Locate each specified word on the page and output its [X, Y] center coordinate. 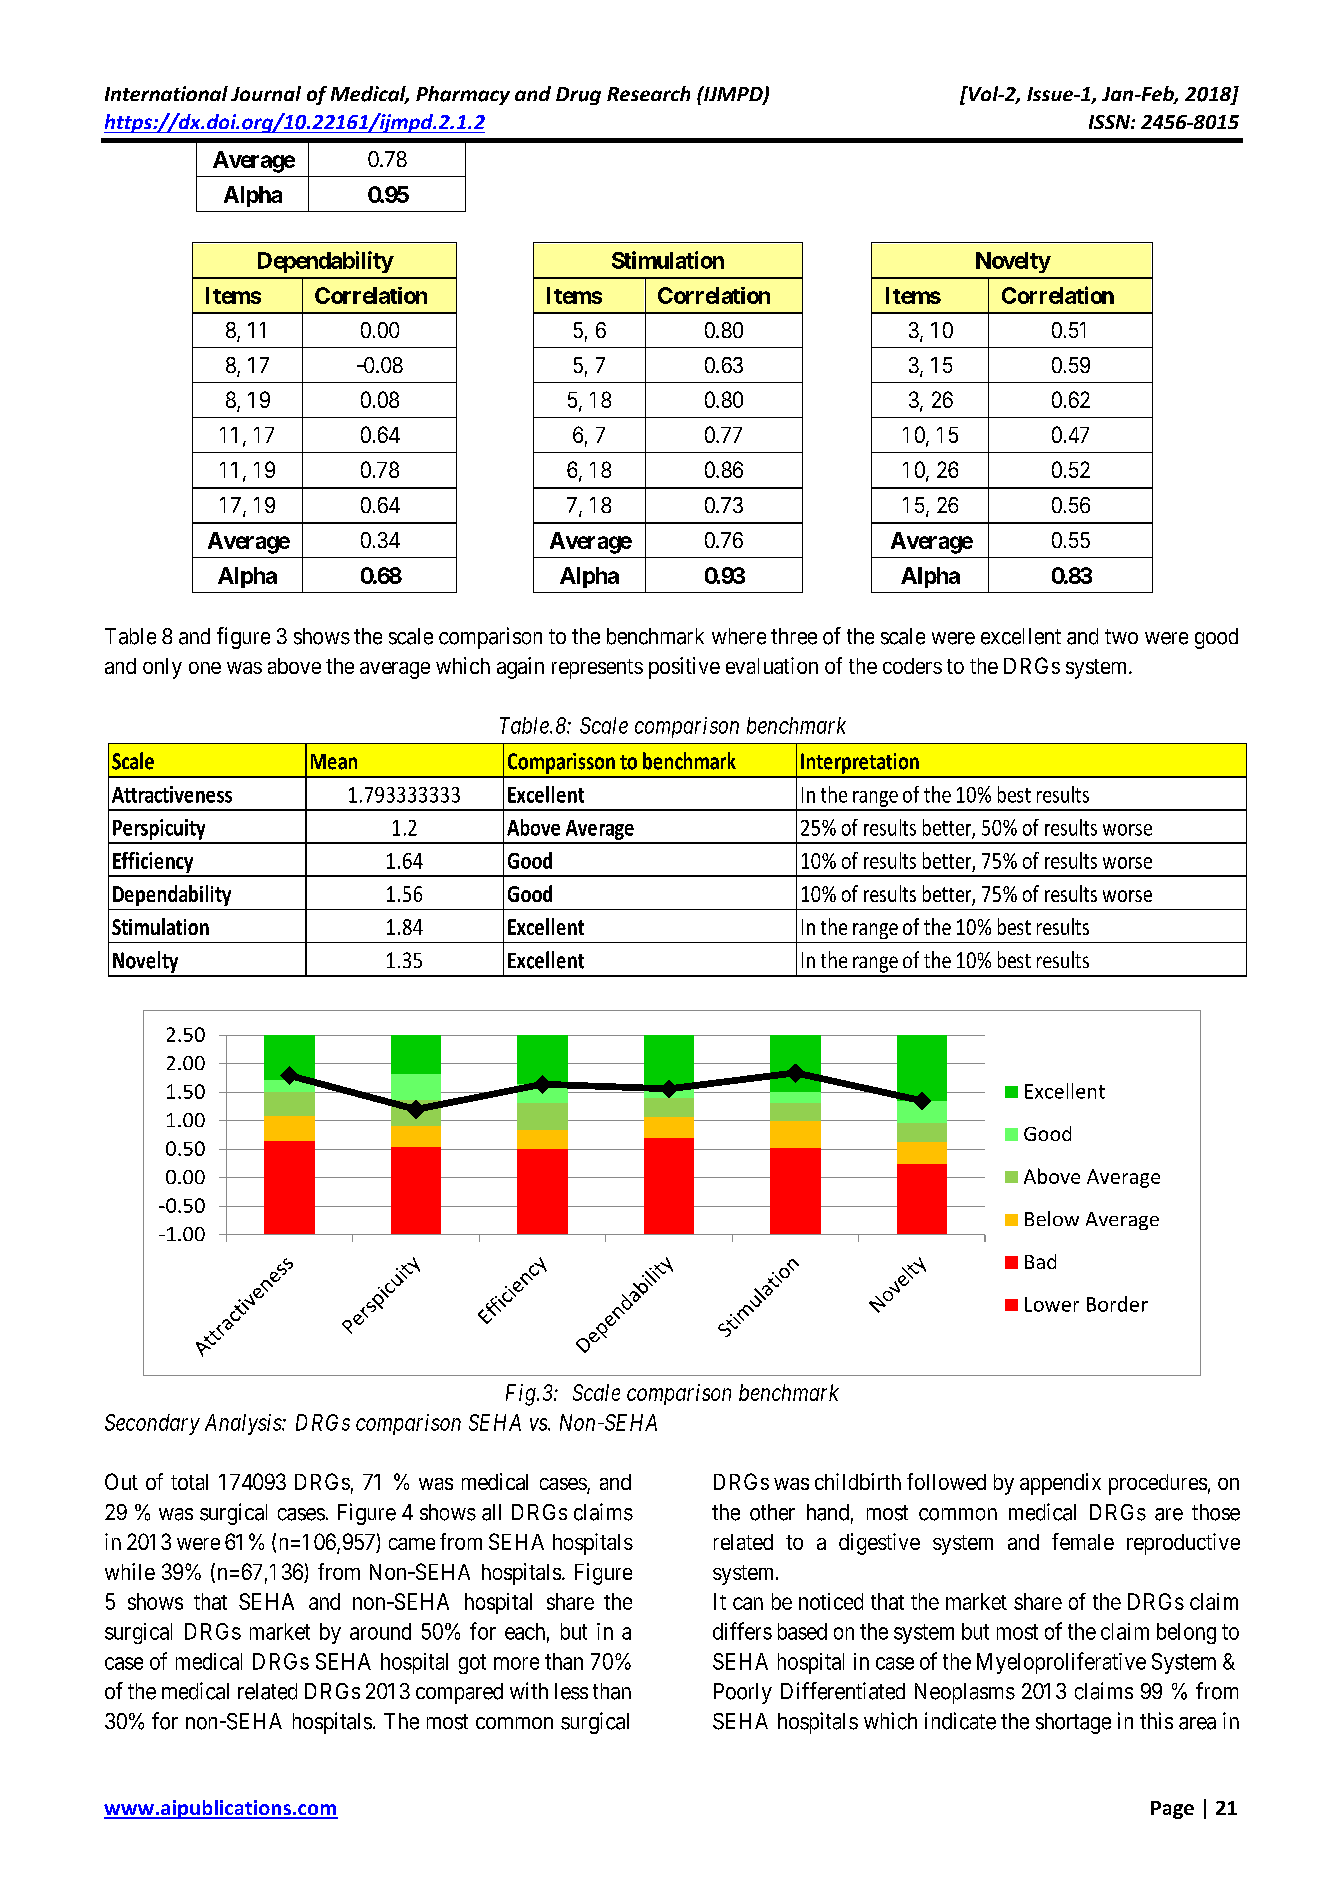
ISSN [1110, 122]
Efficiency [153, 864]
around [380, 1631]
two [1121, 636]
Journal [266, 93]
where [739, 636]
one [205, 668]
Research [648, 93]
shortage [1073, 1723]
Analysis [244, 1424]
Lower [1052, 1304]
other [772, 1512]
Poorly [743, 1693]
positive [684, 668]
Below [1052, 1218]
